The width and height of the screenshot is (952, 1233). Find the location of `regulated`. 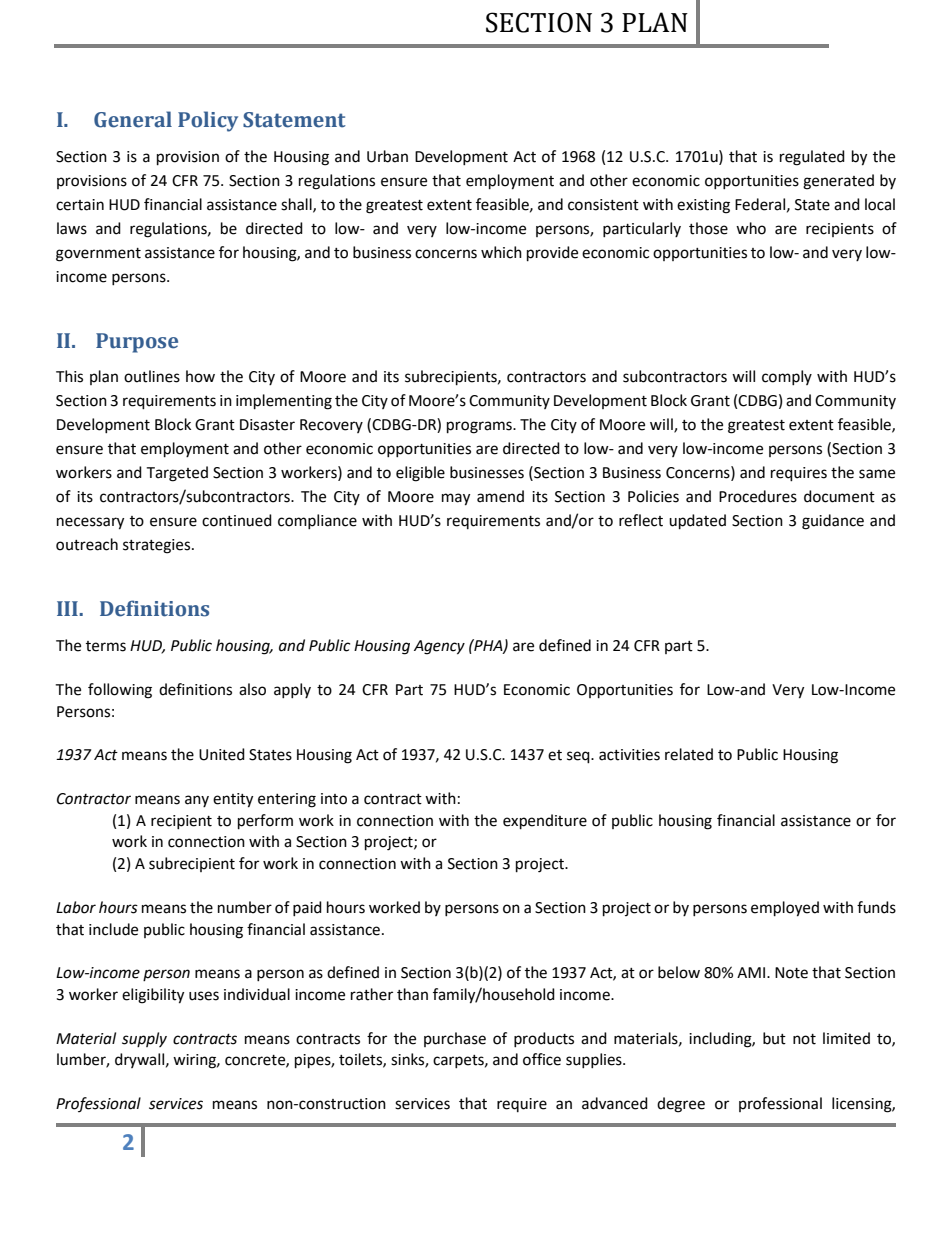

regulated is located at coordinates (812, 158).
